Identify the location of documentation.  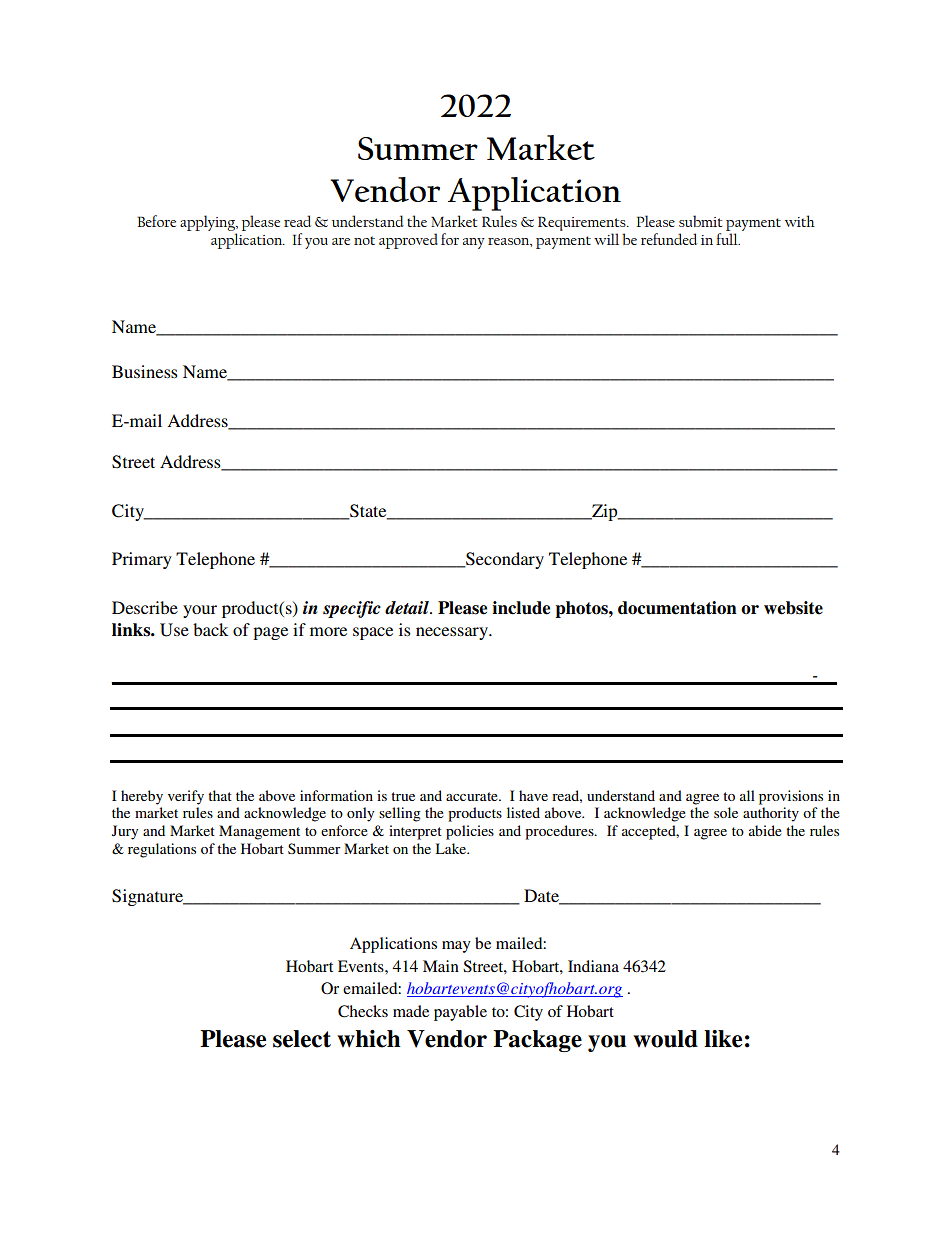
(677, 608).
